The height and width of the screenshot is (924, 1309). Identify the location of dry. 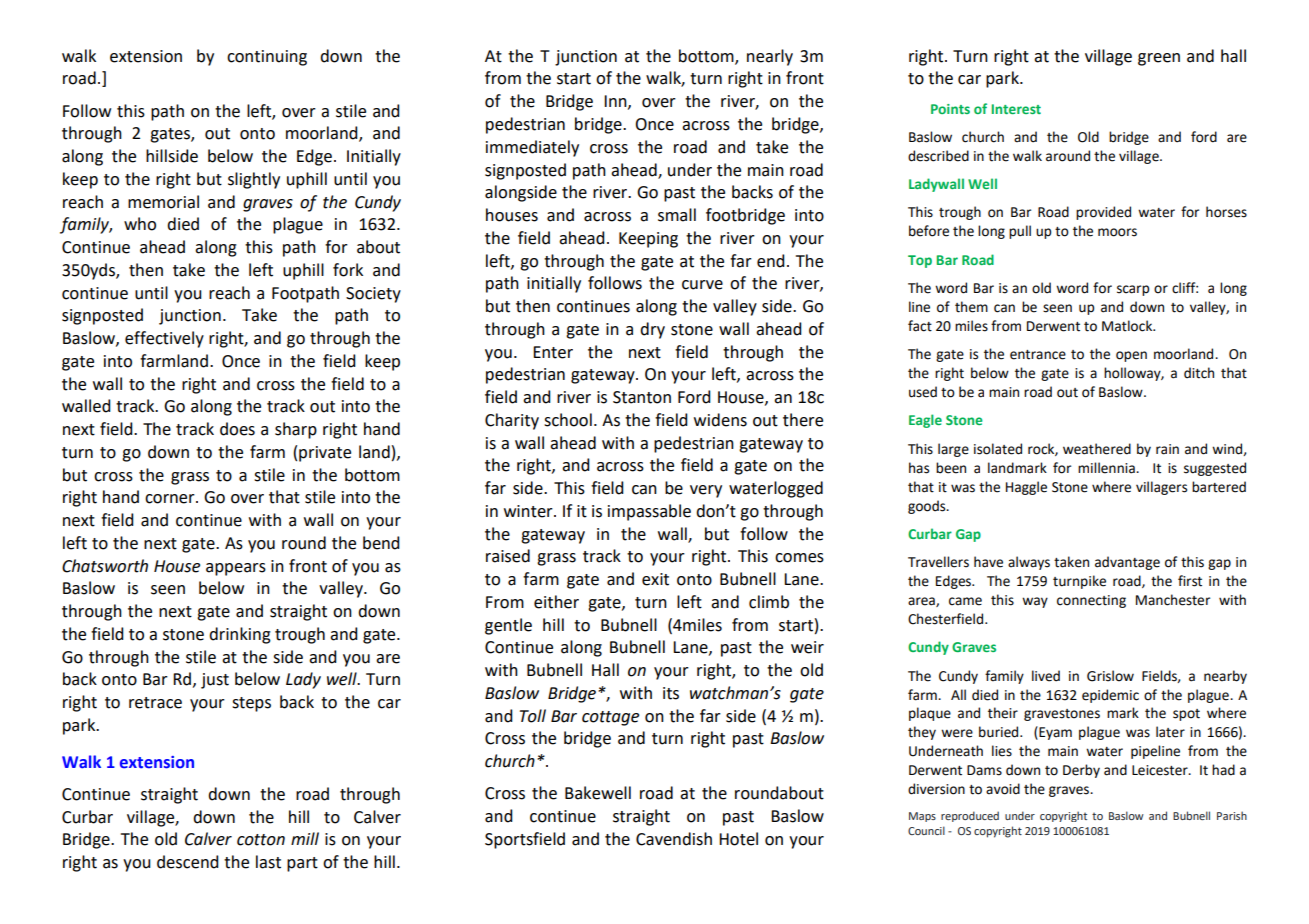
(652, 330).
